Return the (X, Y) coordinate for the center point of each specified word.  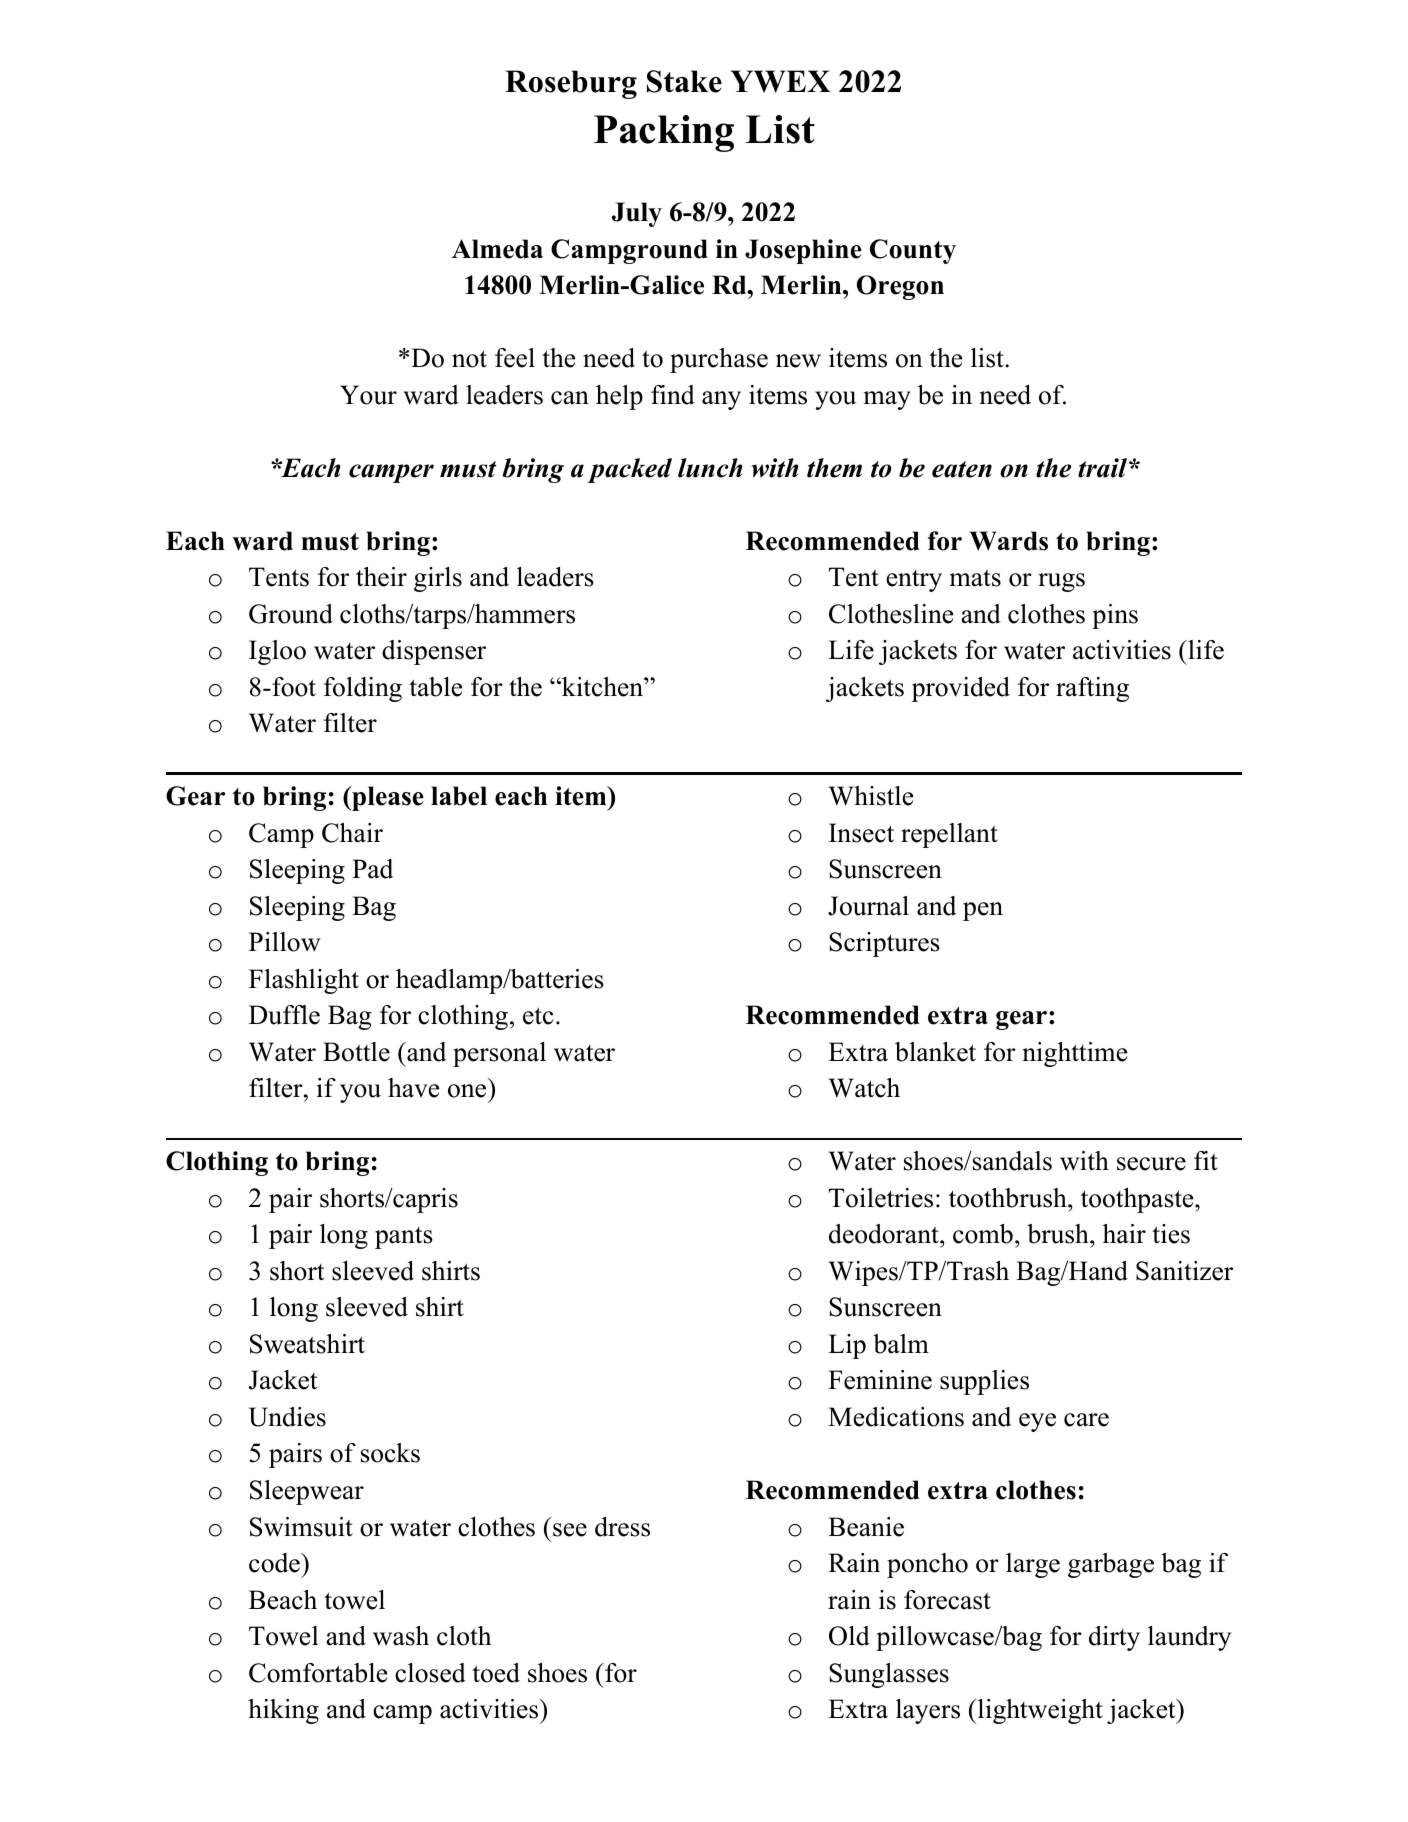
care (1086, 1420)
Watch (864, 1088)
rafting (1092, 689)
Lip (847, 1346)
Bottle (356, 1052)
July (637, 214)
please (387, 798)
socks (390, 1453)
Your (368, 395)
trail (1102, 468)
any (721, 400)
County (913, 251)
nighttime (1075, 1054)
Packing (664, 133)
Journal (868, 906)
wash (401, 1636)
